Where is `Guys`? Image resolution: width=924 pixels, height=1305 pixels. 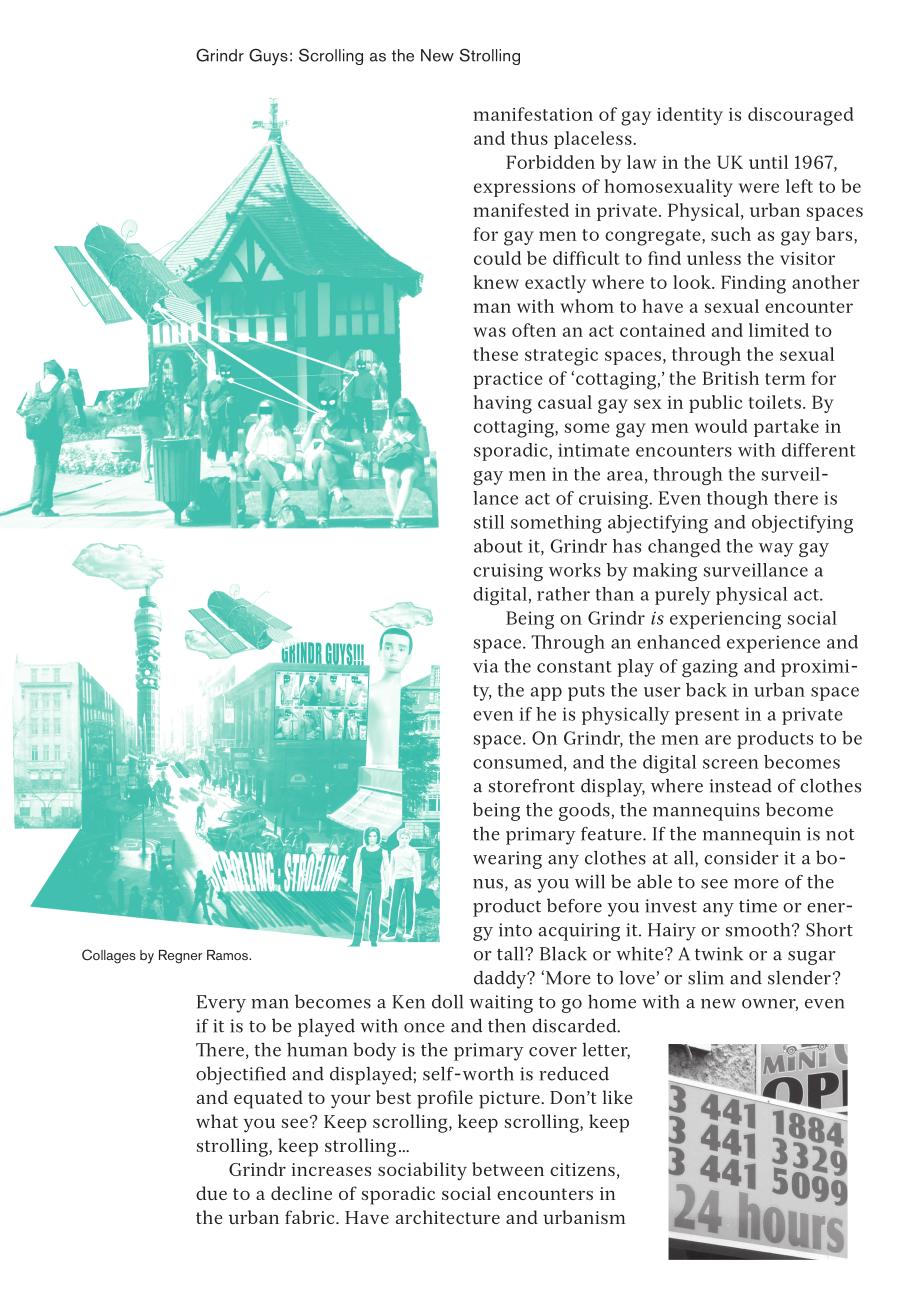 Guys is located at coordinates (268, 57).
